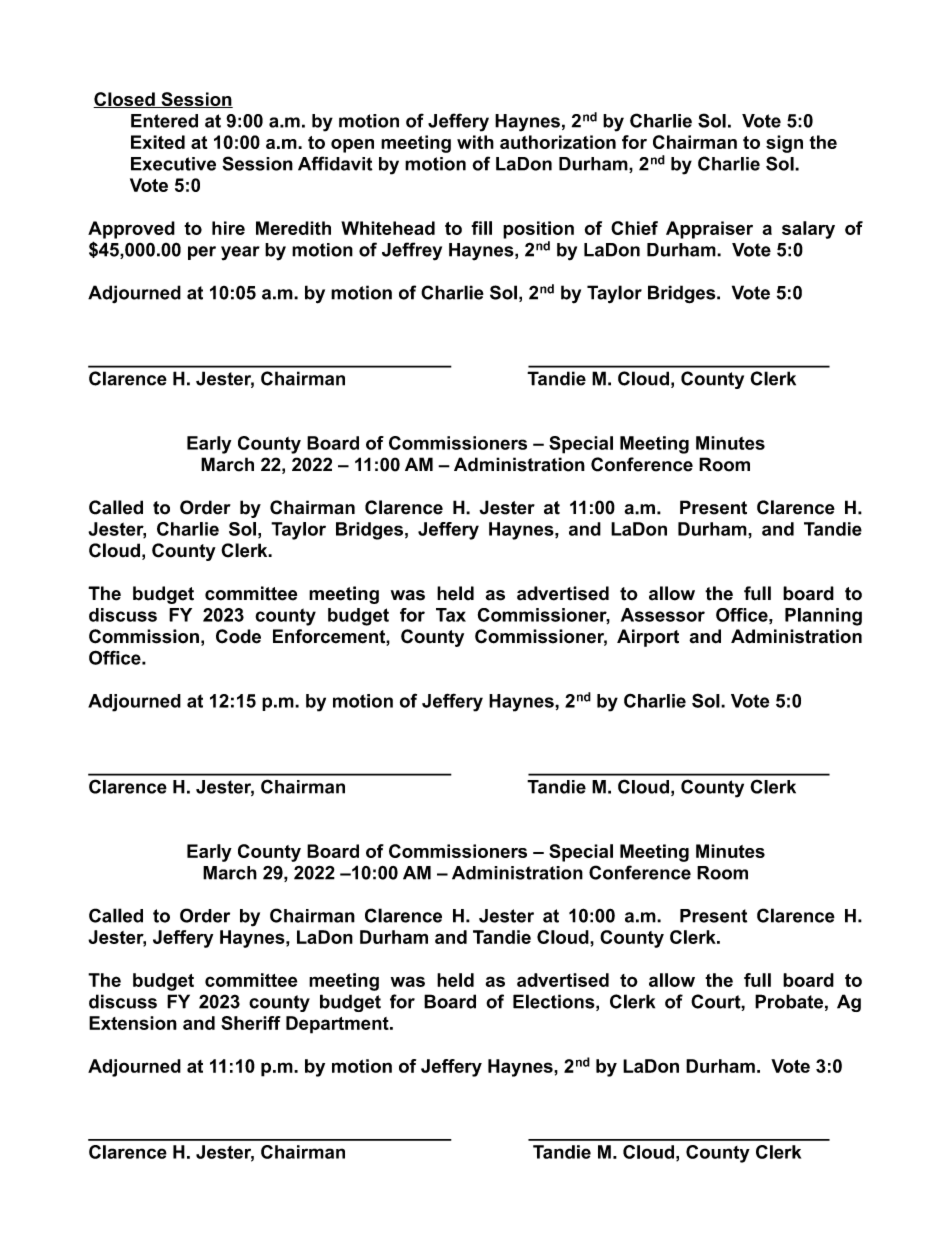 The width and height of the screenshot is (952, 1233). What do you see at coordinates (164, 121) in the screenshot?
I see `Entered` at bounding box center [164, 121].
